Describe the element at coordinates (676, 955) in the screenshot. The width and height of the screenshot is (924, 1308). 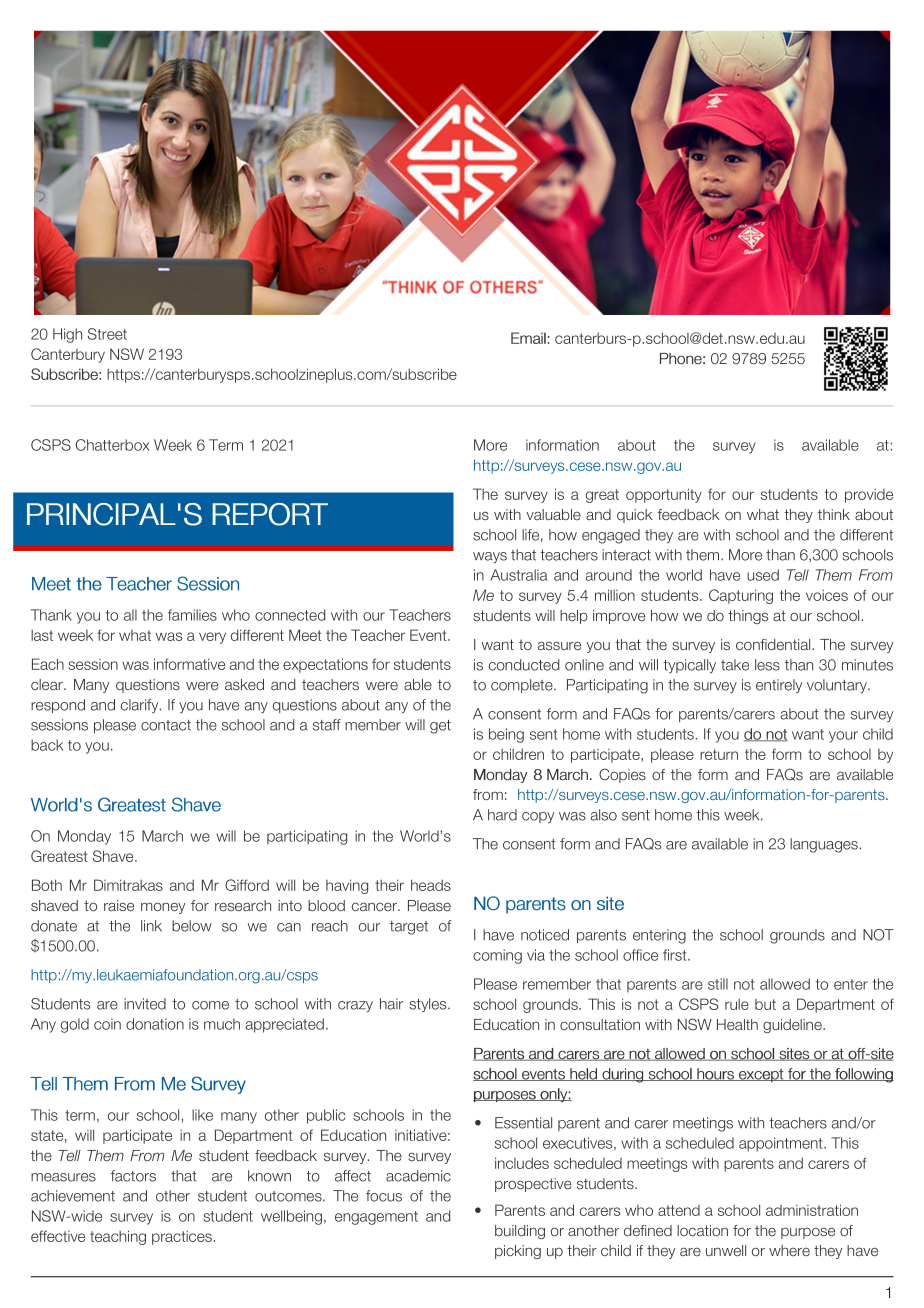
I see `first` at that location.
